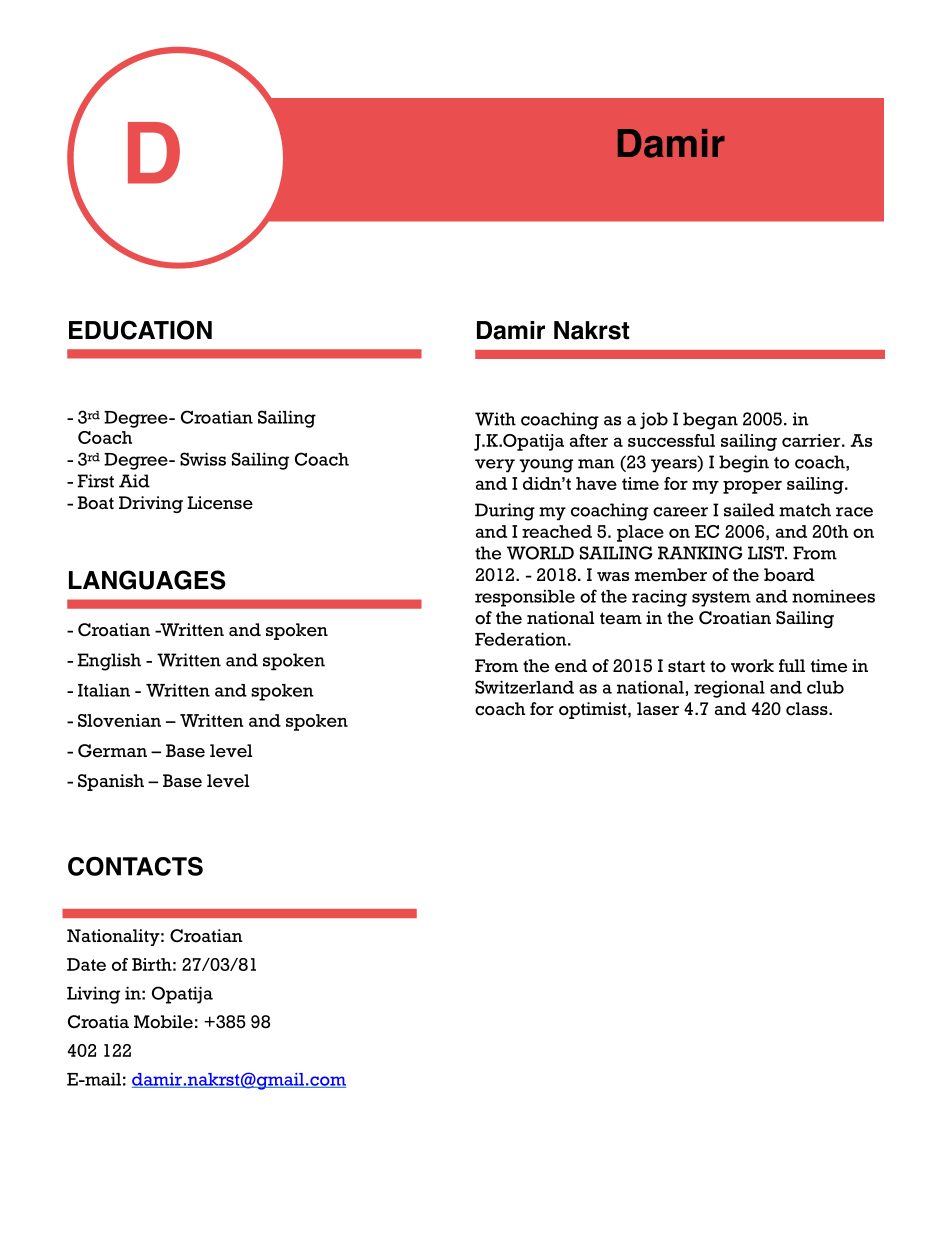  I want to click on Spanish, so click(111, 782).
